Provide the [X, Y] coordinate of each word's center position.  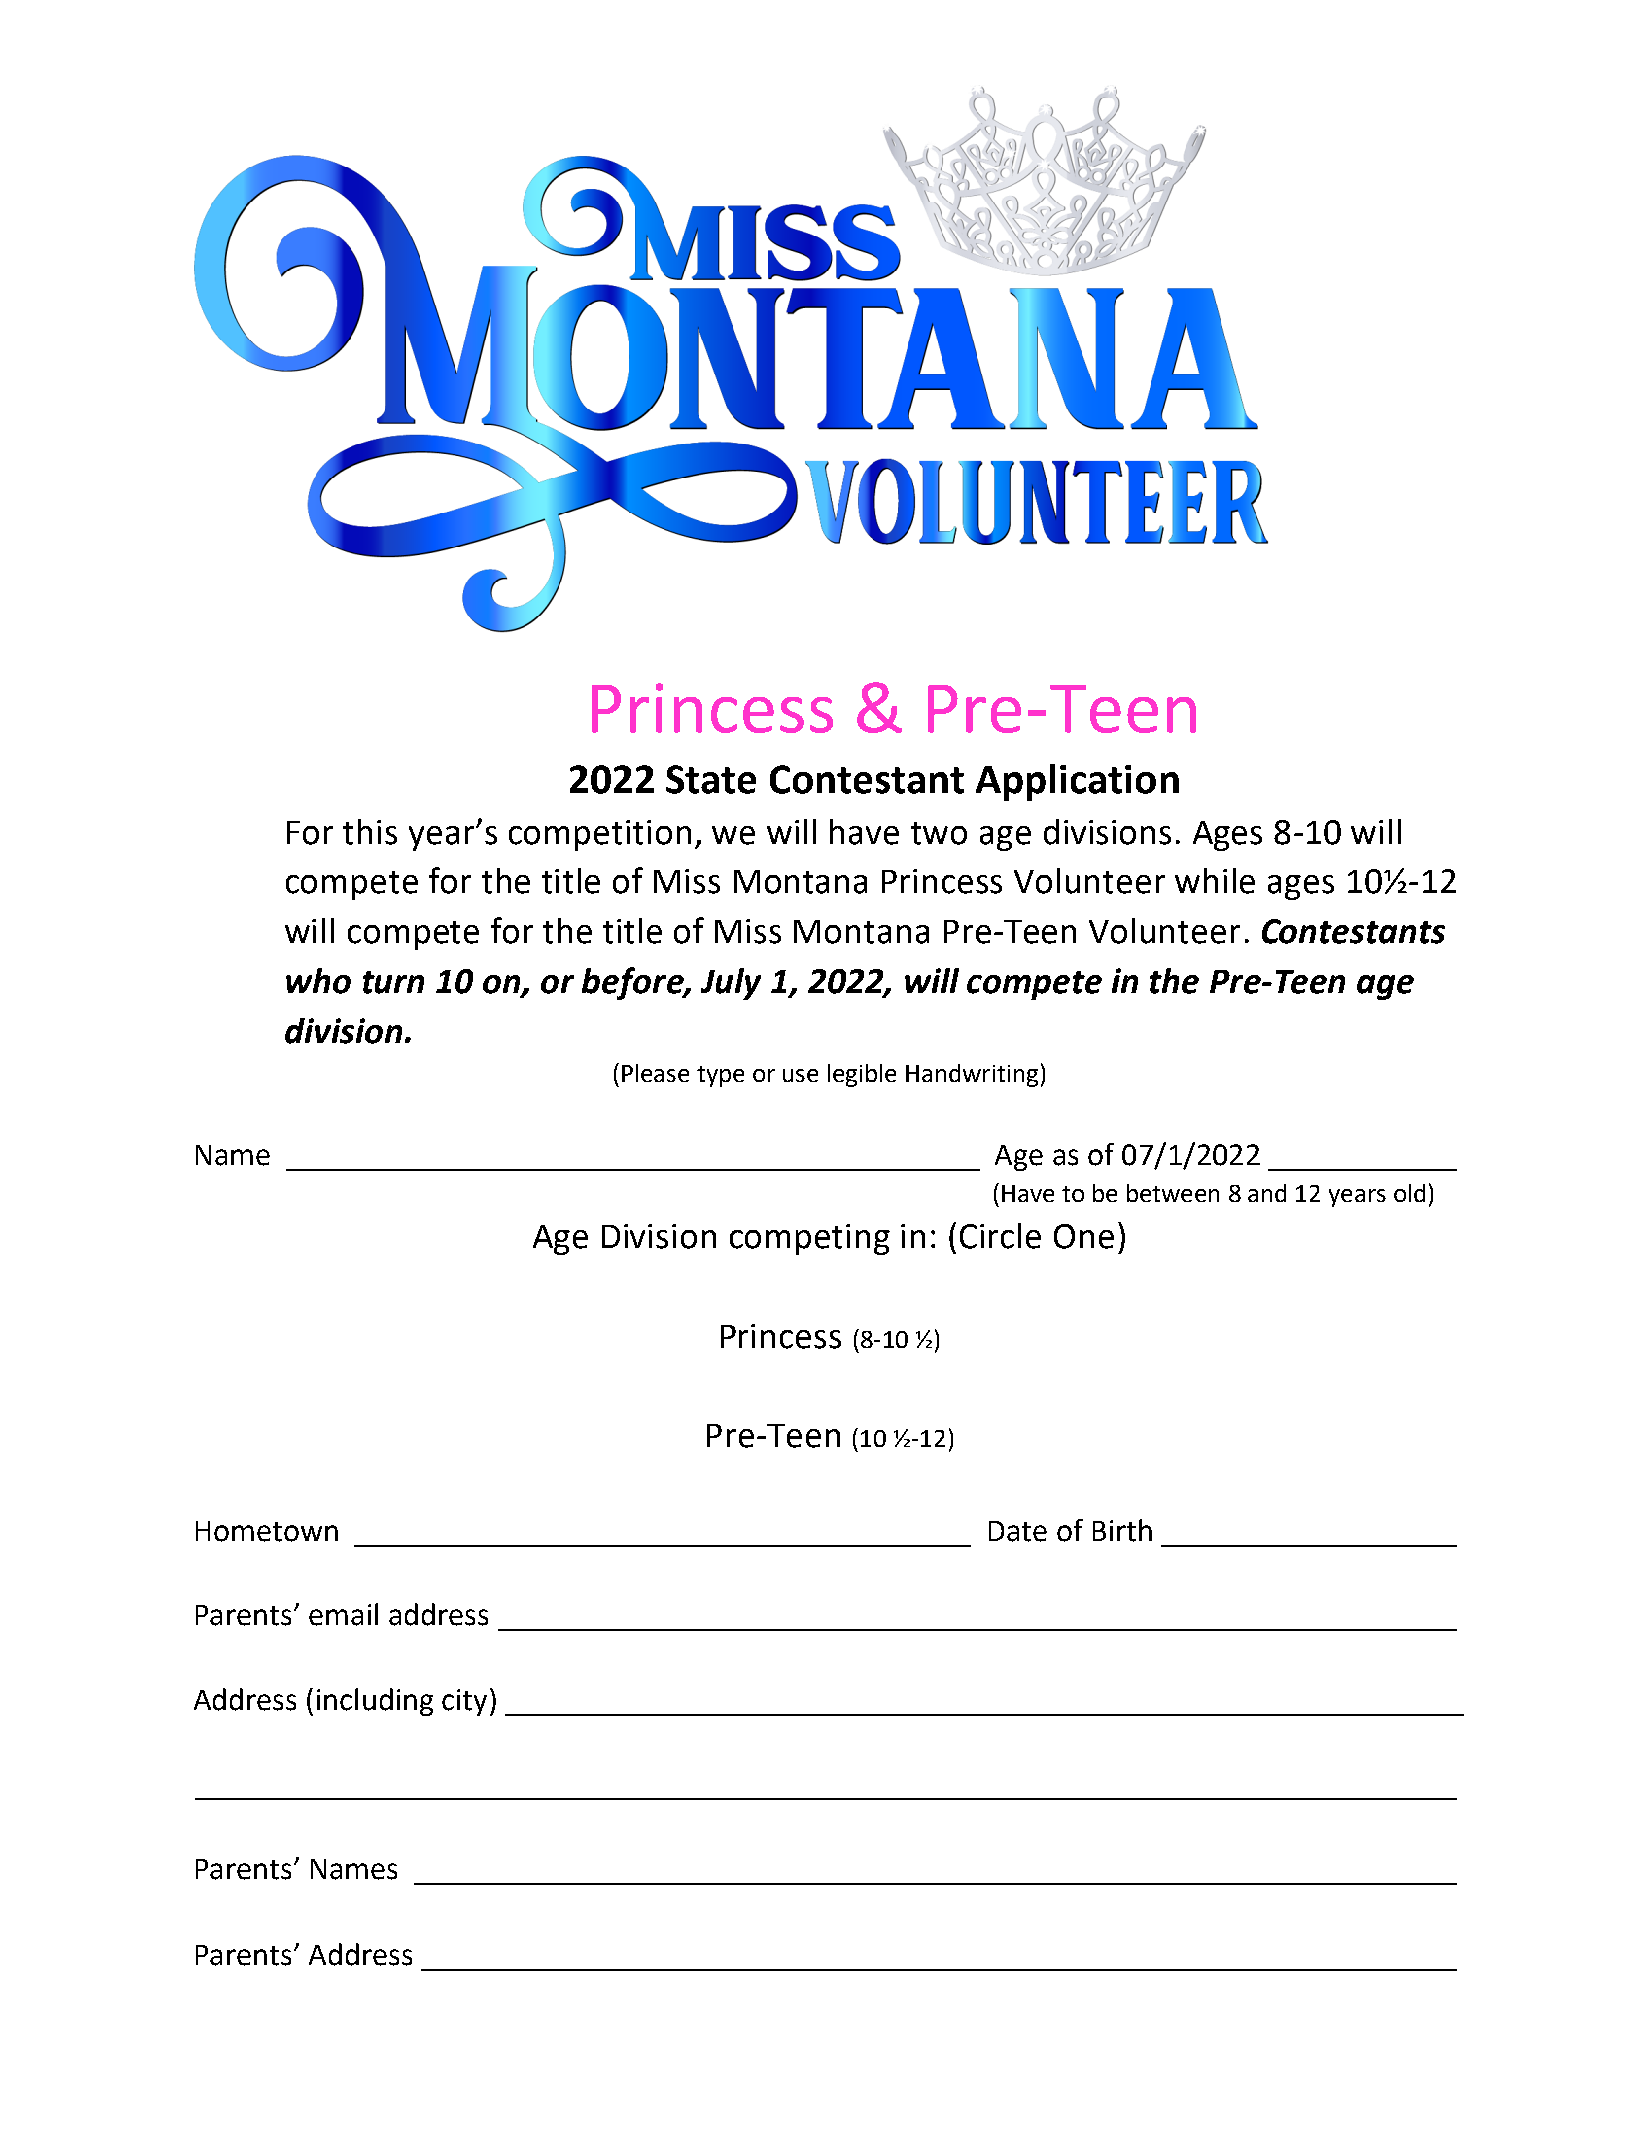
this [370, 832]
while [1215, 881]
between [1173, 1193]
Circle [1000, 1236]
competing [810, 1239]
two [939, 833]
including [375, 1702]
